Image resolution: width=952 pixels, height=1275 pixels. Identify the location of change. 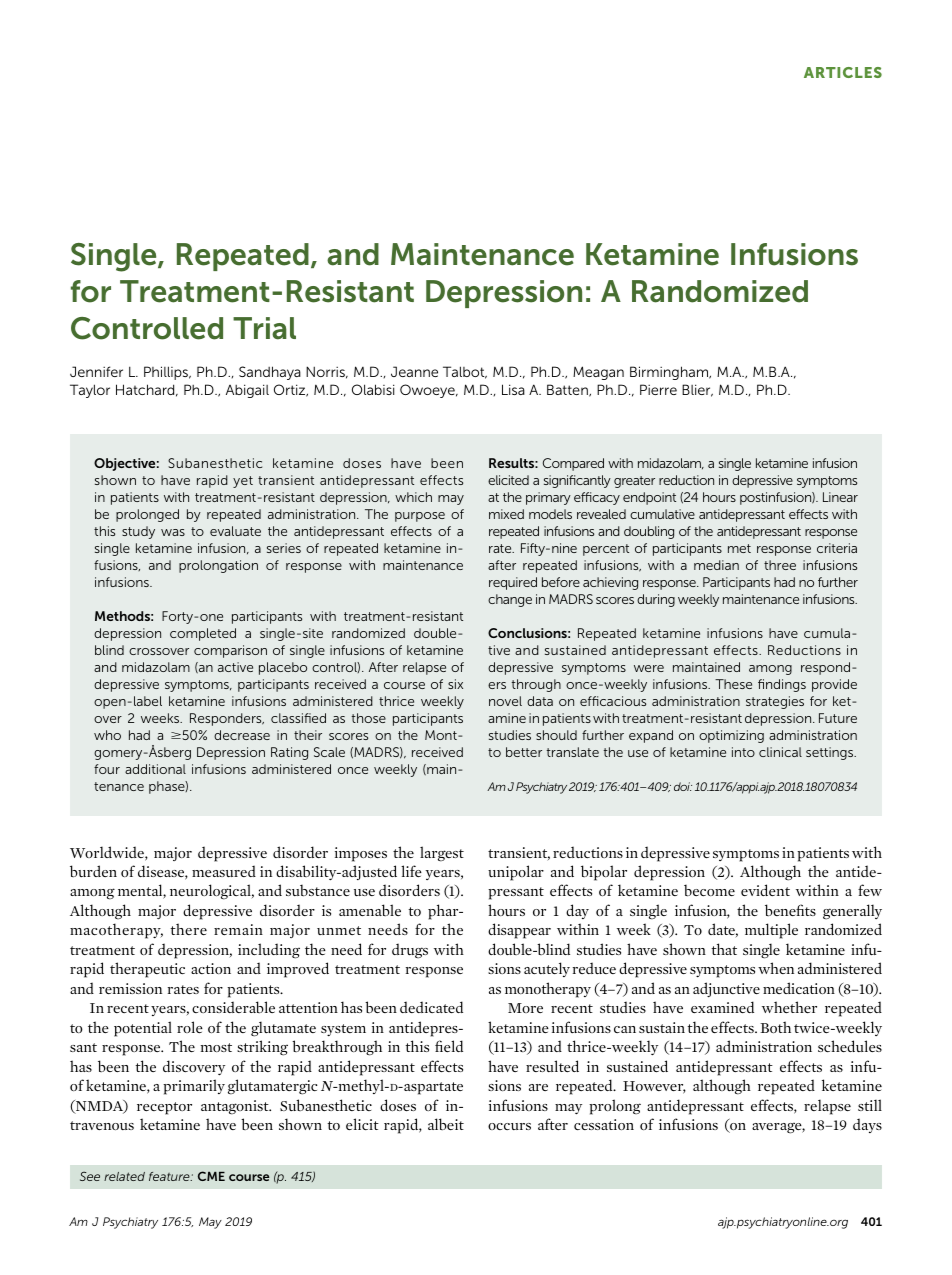
(510, 600).
